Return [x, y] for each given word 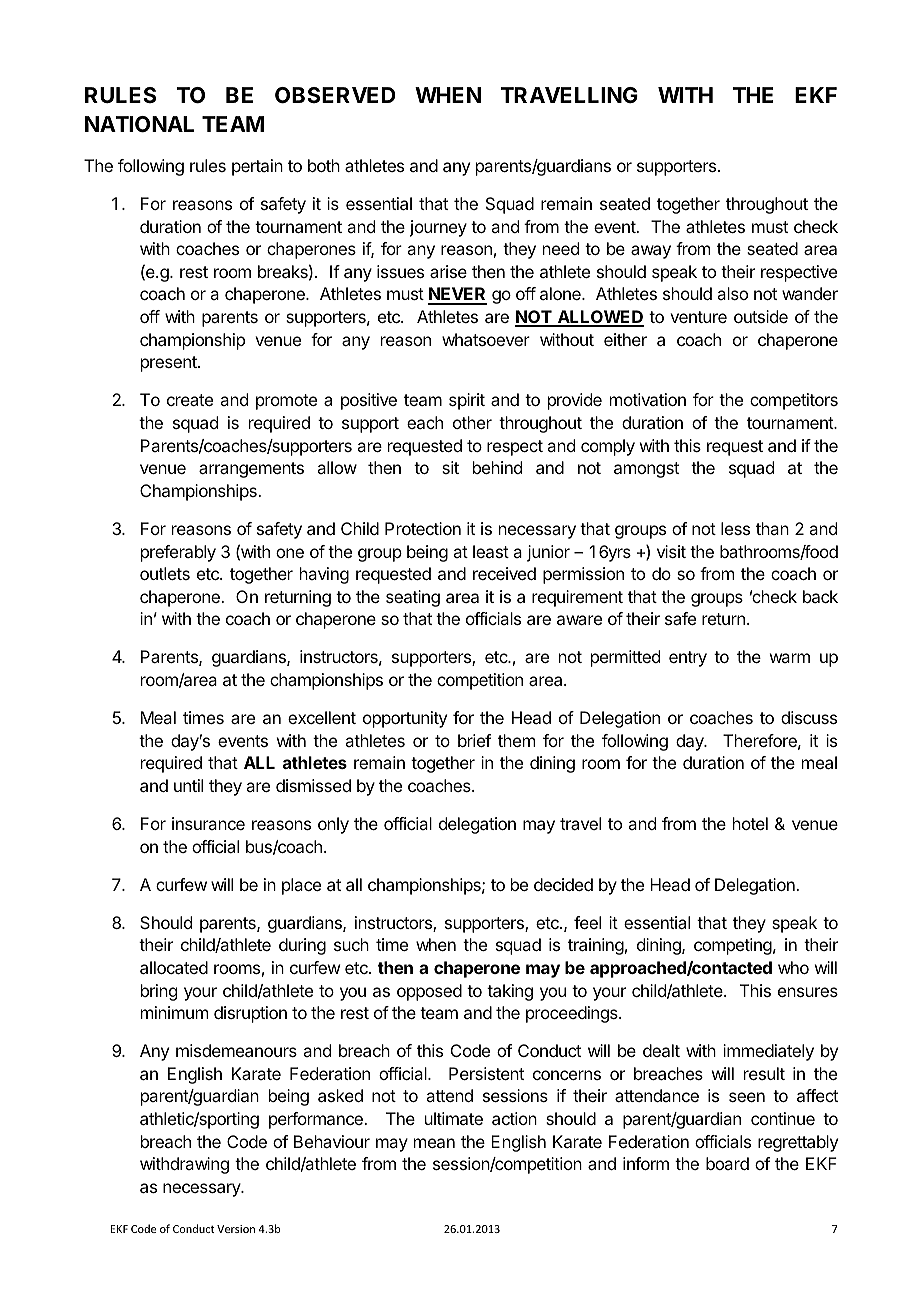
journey [438, 228]
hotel [750, 823]
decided [563, 884]
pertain [257, 167]
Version [236, 1229]
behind [497, 467]
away [651, 252]
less [735, 528]
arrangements [251, 470]
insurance [208, 823]
